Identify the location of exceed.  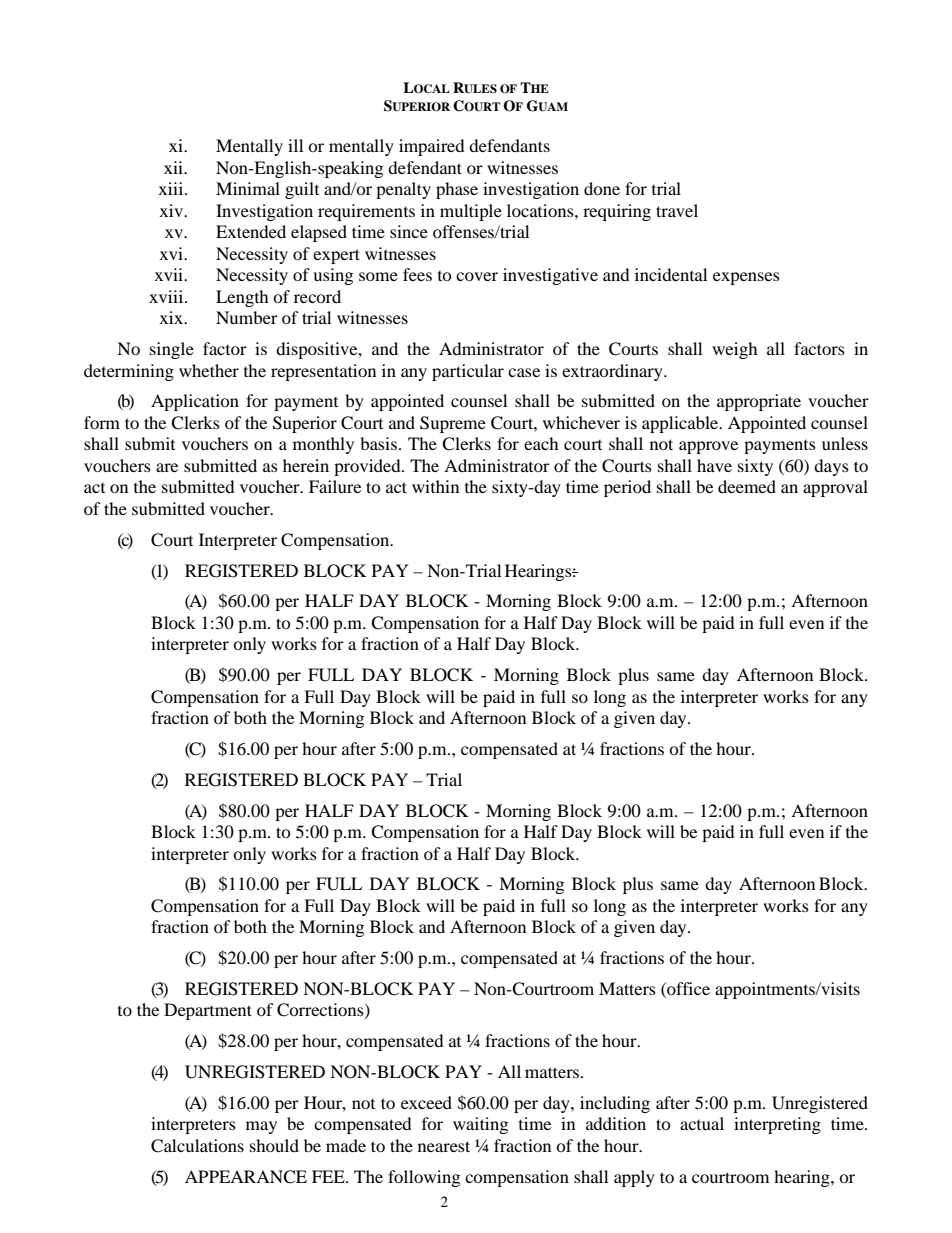
(426, 1102).
